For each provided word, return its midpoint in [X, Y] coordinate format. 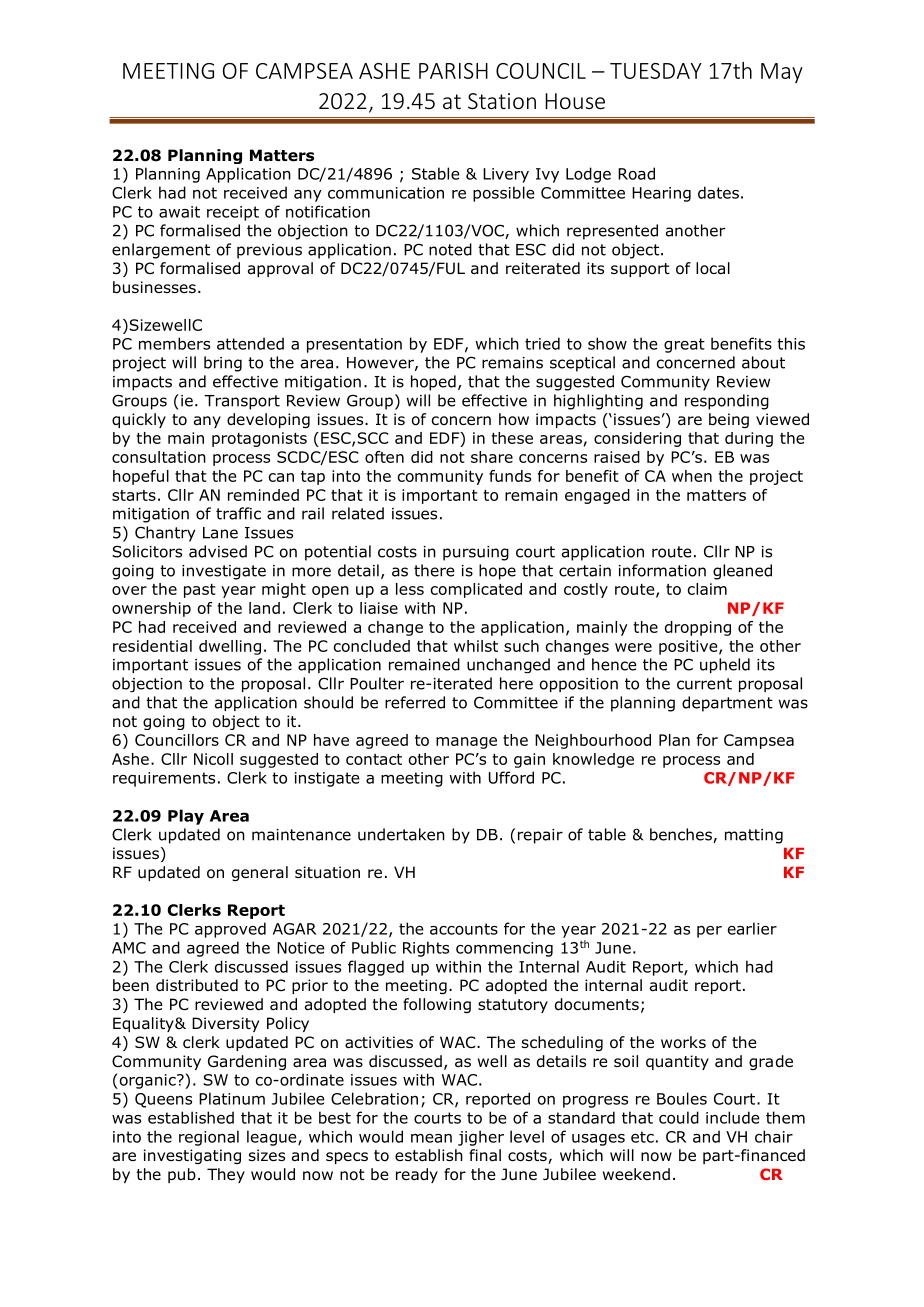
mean [431, 1138]
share [492, 457]
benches [682, 835]
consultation [159, 457]
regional [209, 1138]
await [179, 212]
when [692, 476]
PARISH [453, 71]
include [733, 1117]
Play [186, 817]
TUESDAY [656, 71]
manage [466, 743]
